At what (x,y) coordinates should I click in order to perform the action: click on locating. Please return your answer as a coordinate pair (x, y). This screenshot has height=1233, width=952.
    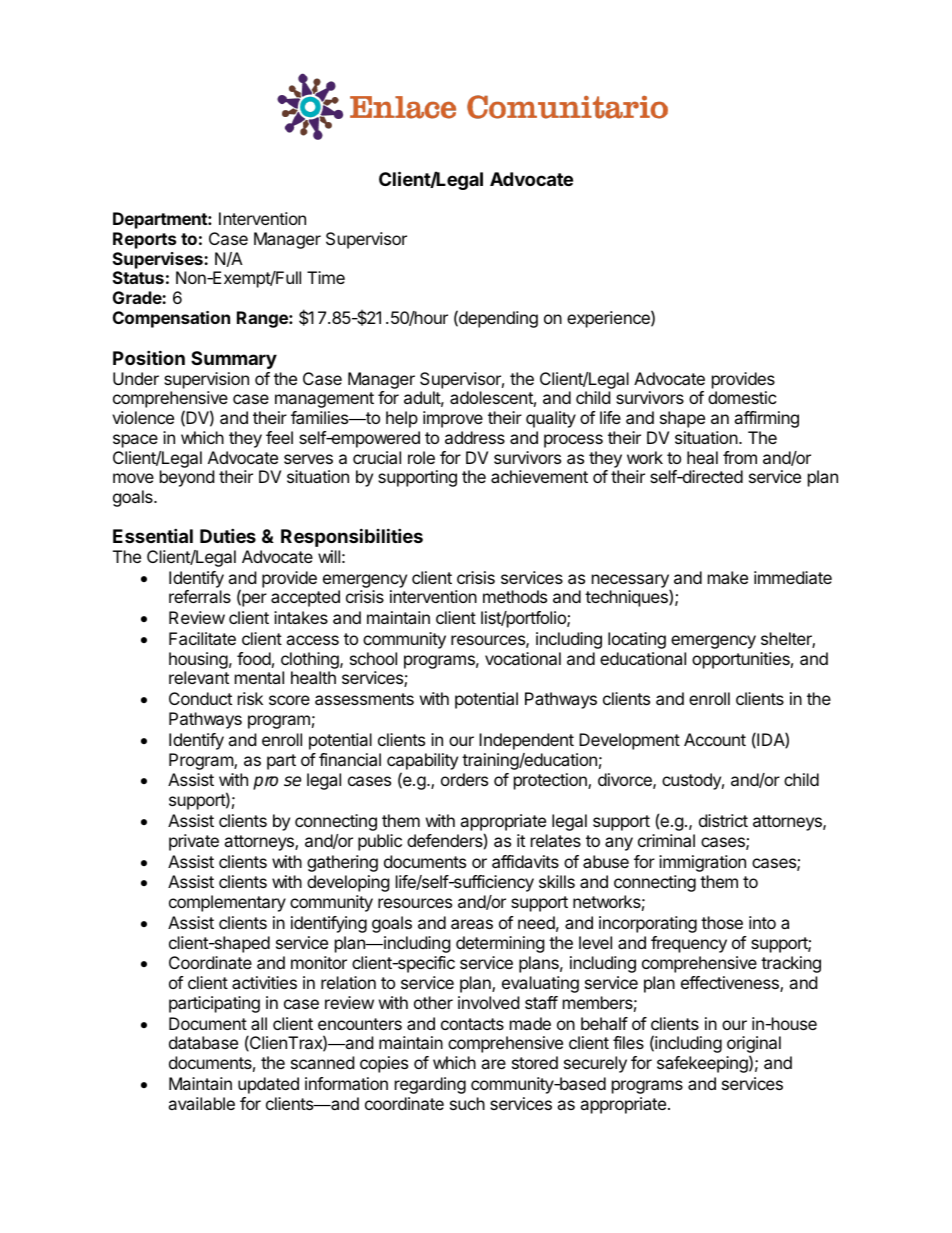
    Looking at the image, I should click on (637, 640).
